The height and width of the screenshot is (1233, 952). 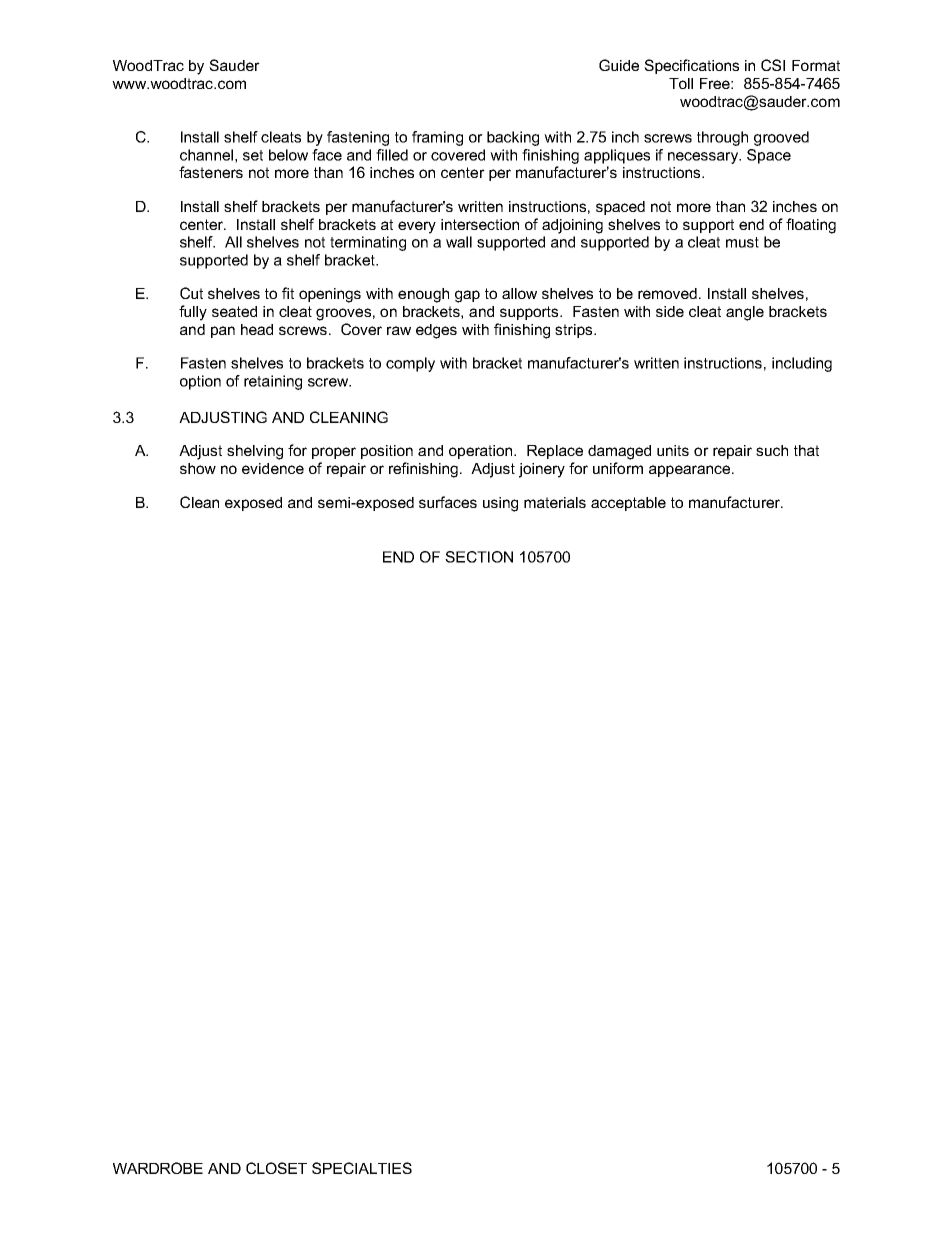 I want to click on CLOSET, so click(x=276, y=1168).
